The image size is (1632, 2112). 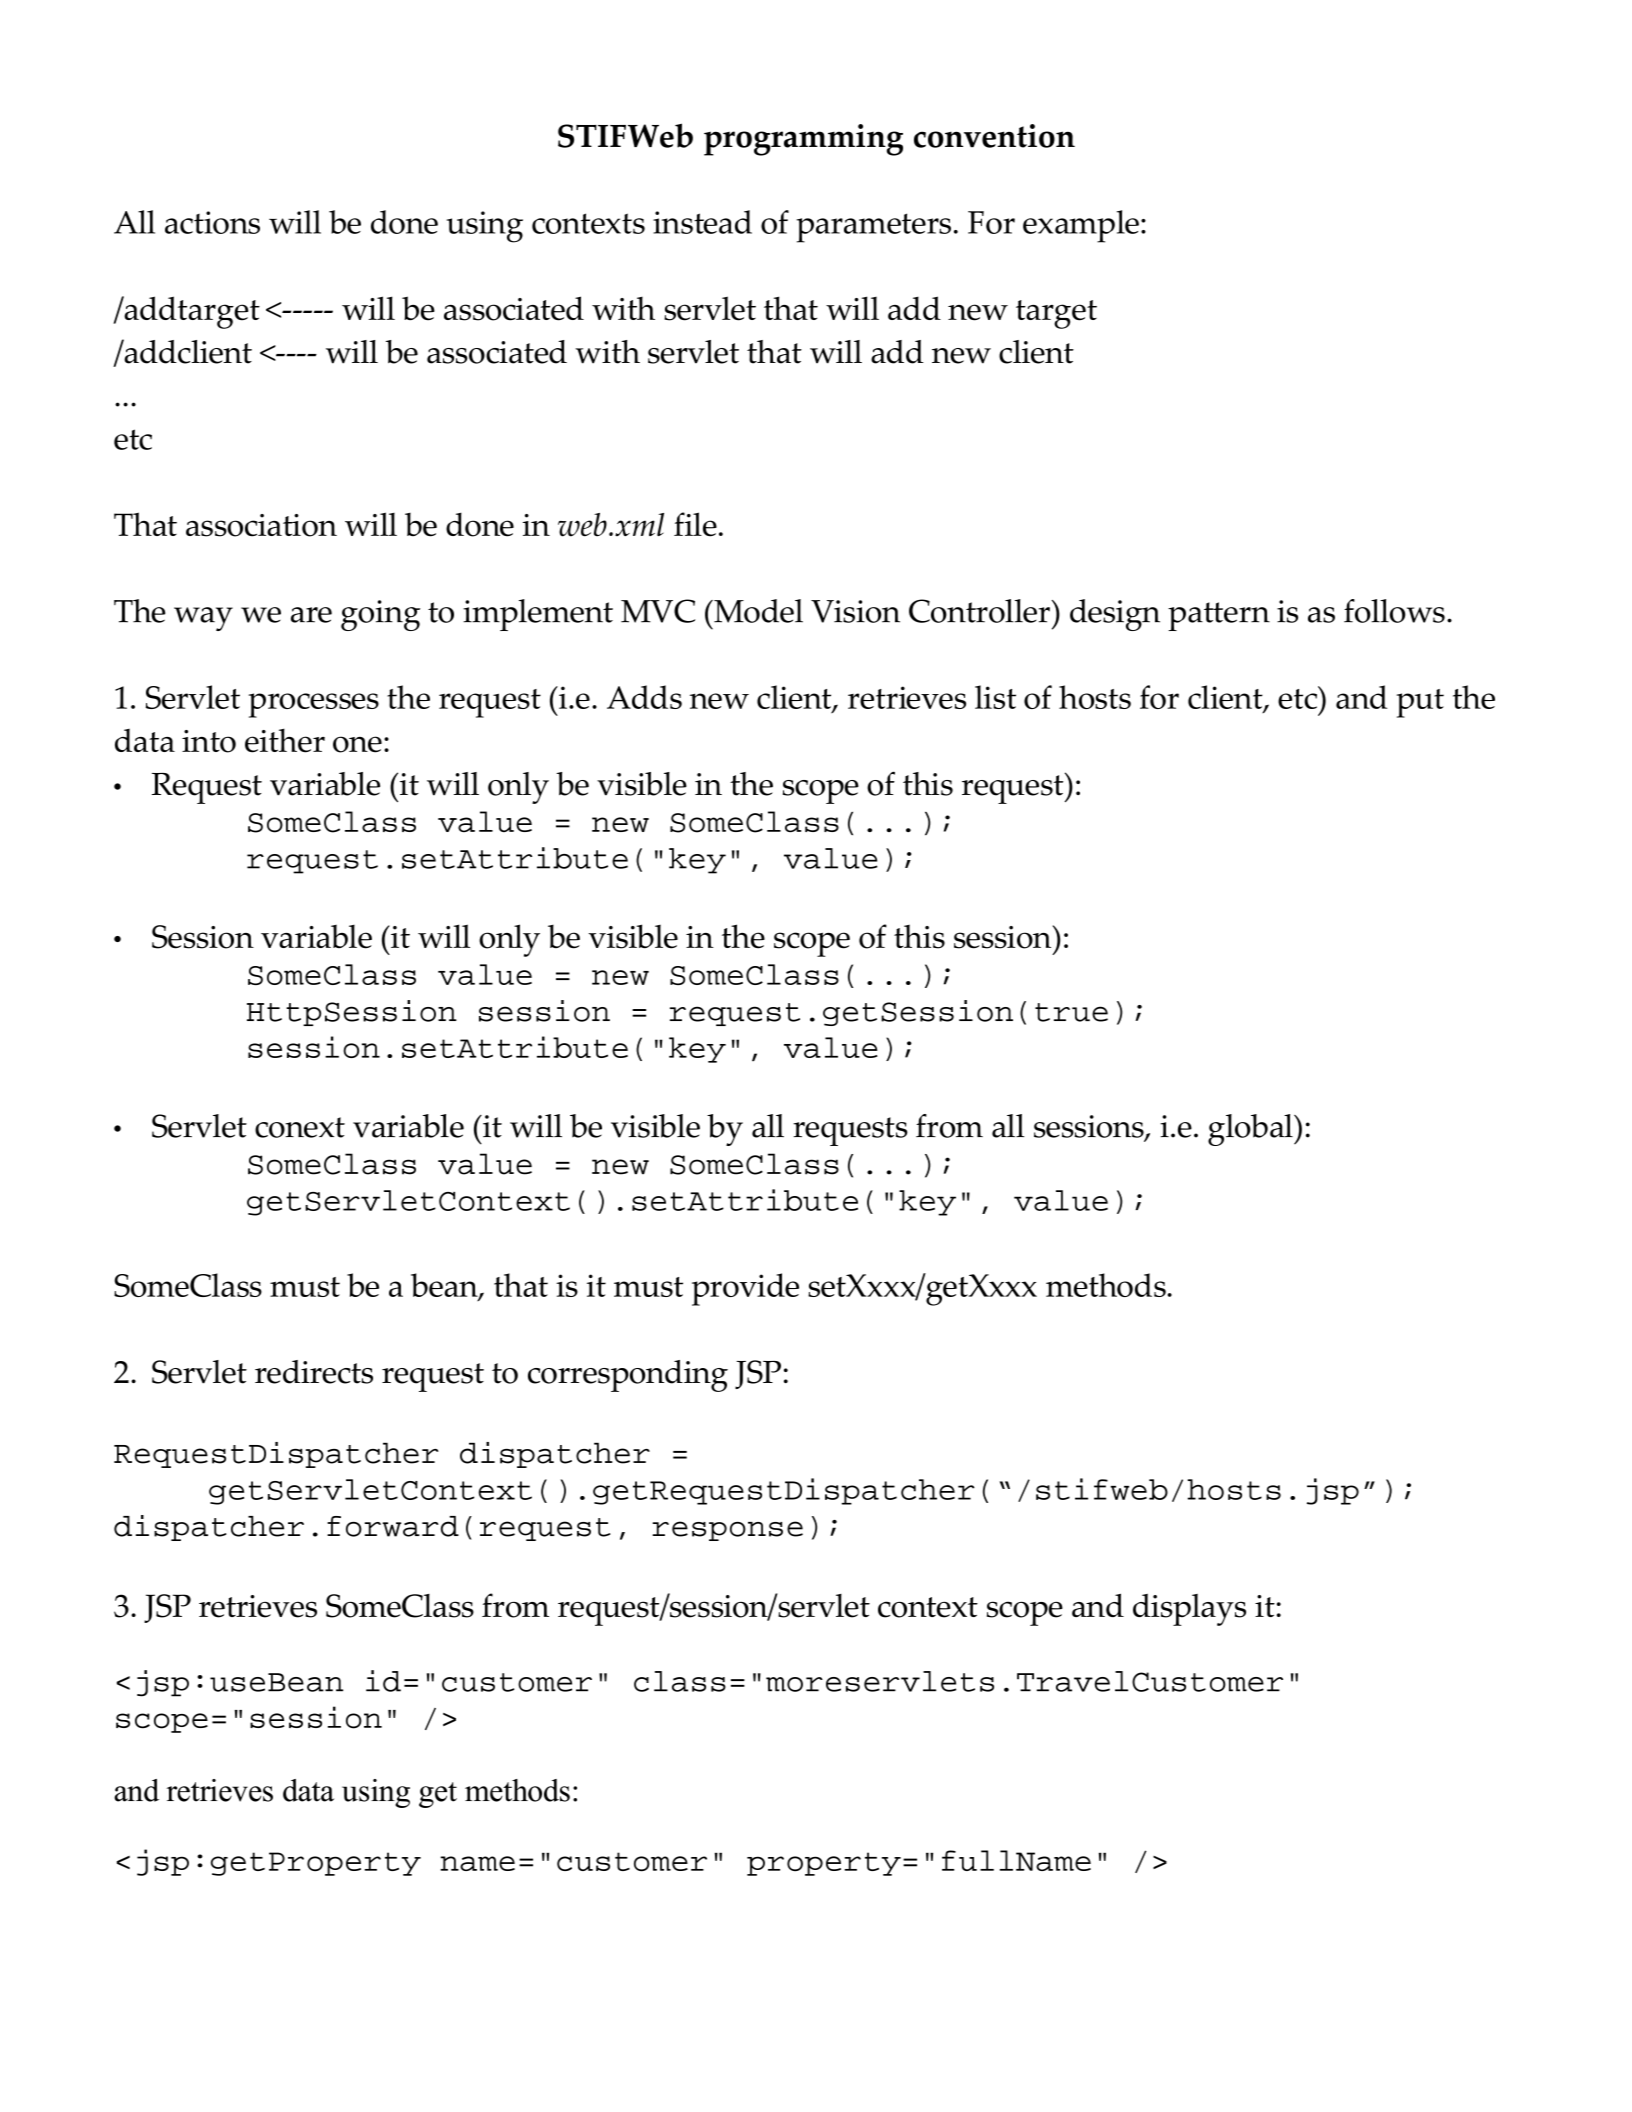 I want to click on Vision, so click(x=855, y=611).
